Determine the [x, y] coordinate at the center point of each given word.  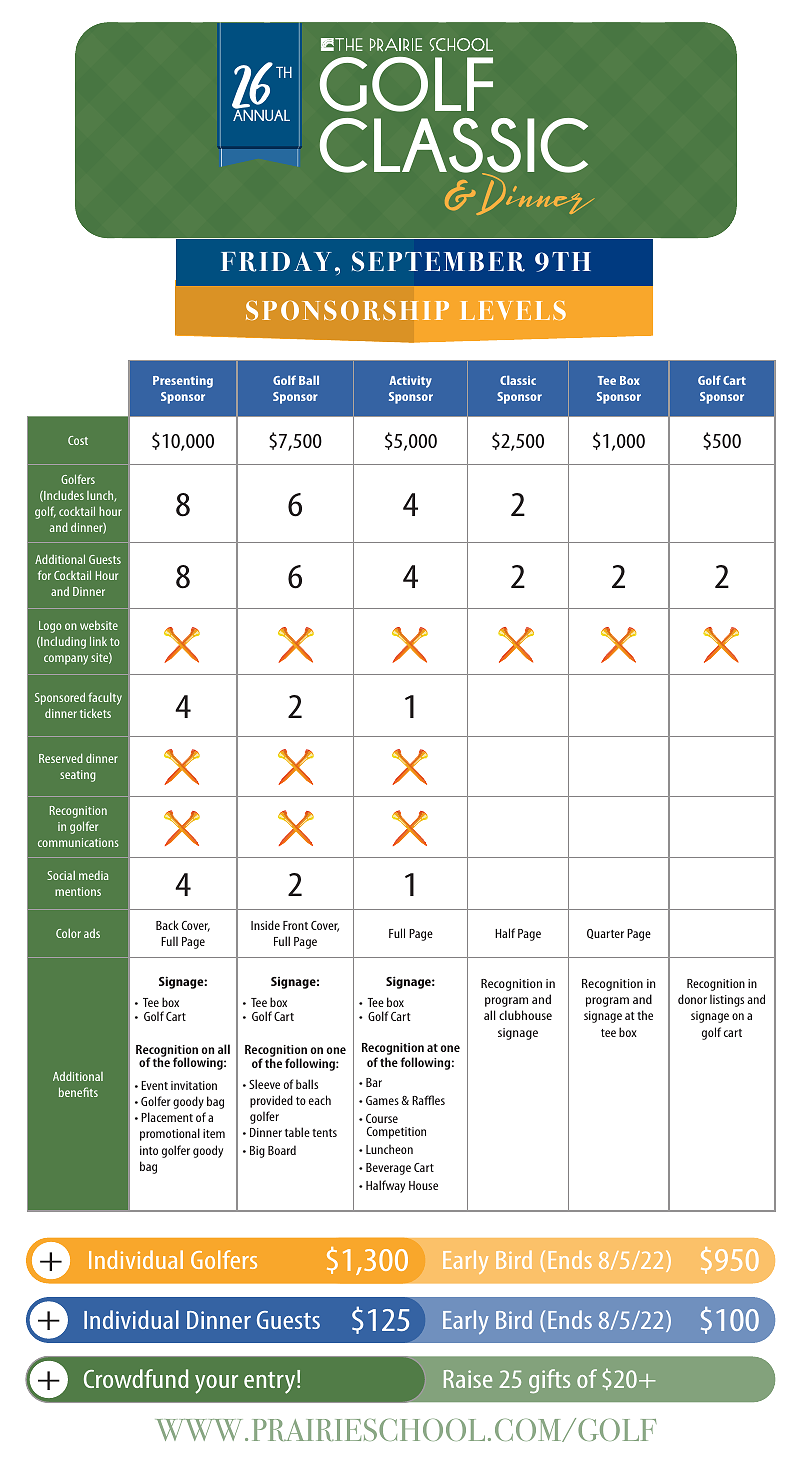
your [216, 1384]
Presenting [183, 382]
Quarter [605, 934]
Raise [468, 1379]
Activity [410, 382]
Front [295, 925]
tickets [95, 713]
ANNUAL [261, 114]
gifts [549, 1381]
